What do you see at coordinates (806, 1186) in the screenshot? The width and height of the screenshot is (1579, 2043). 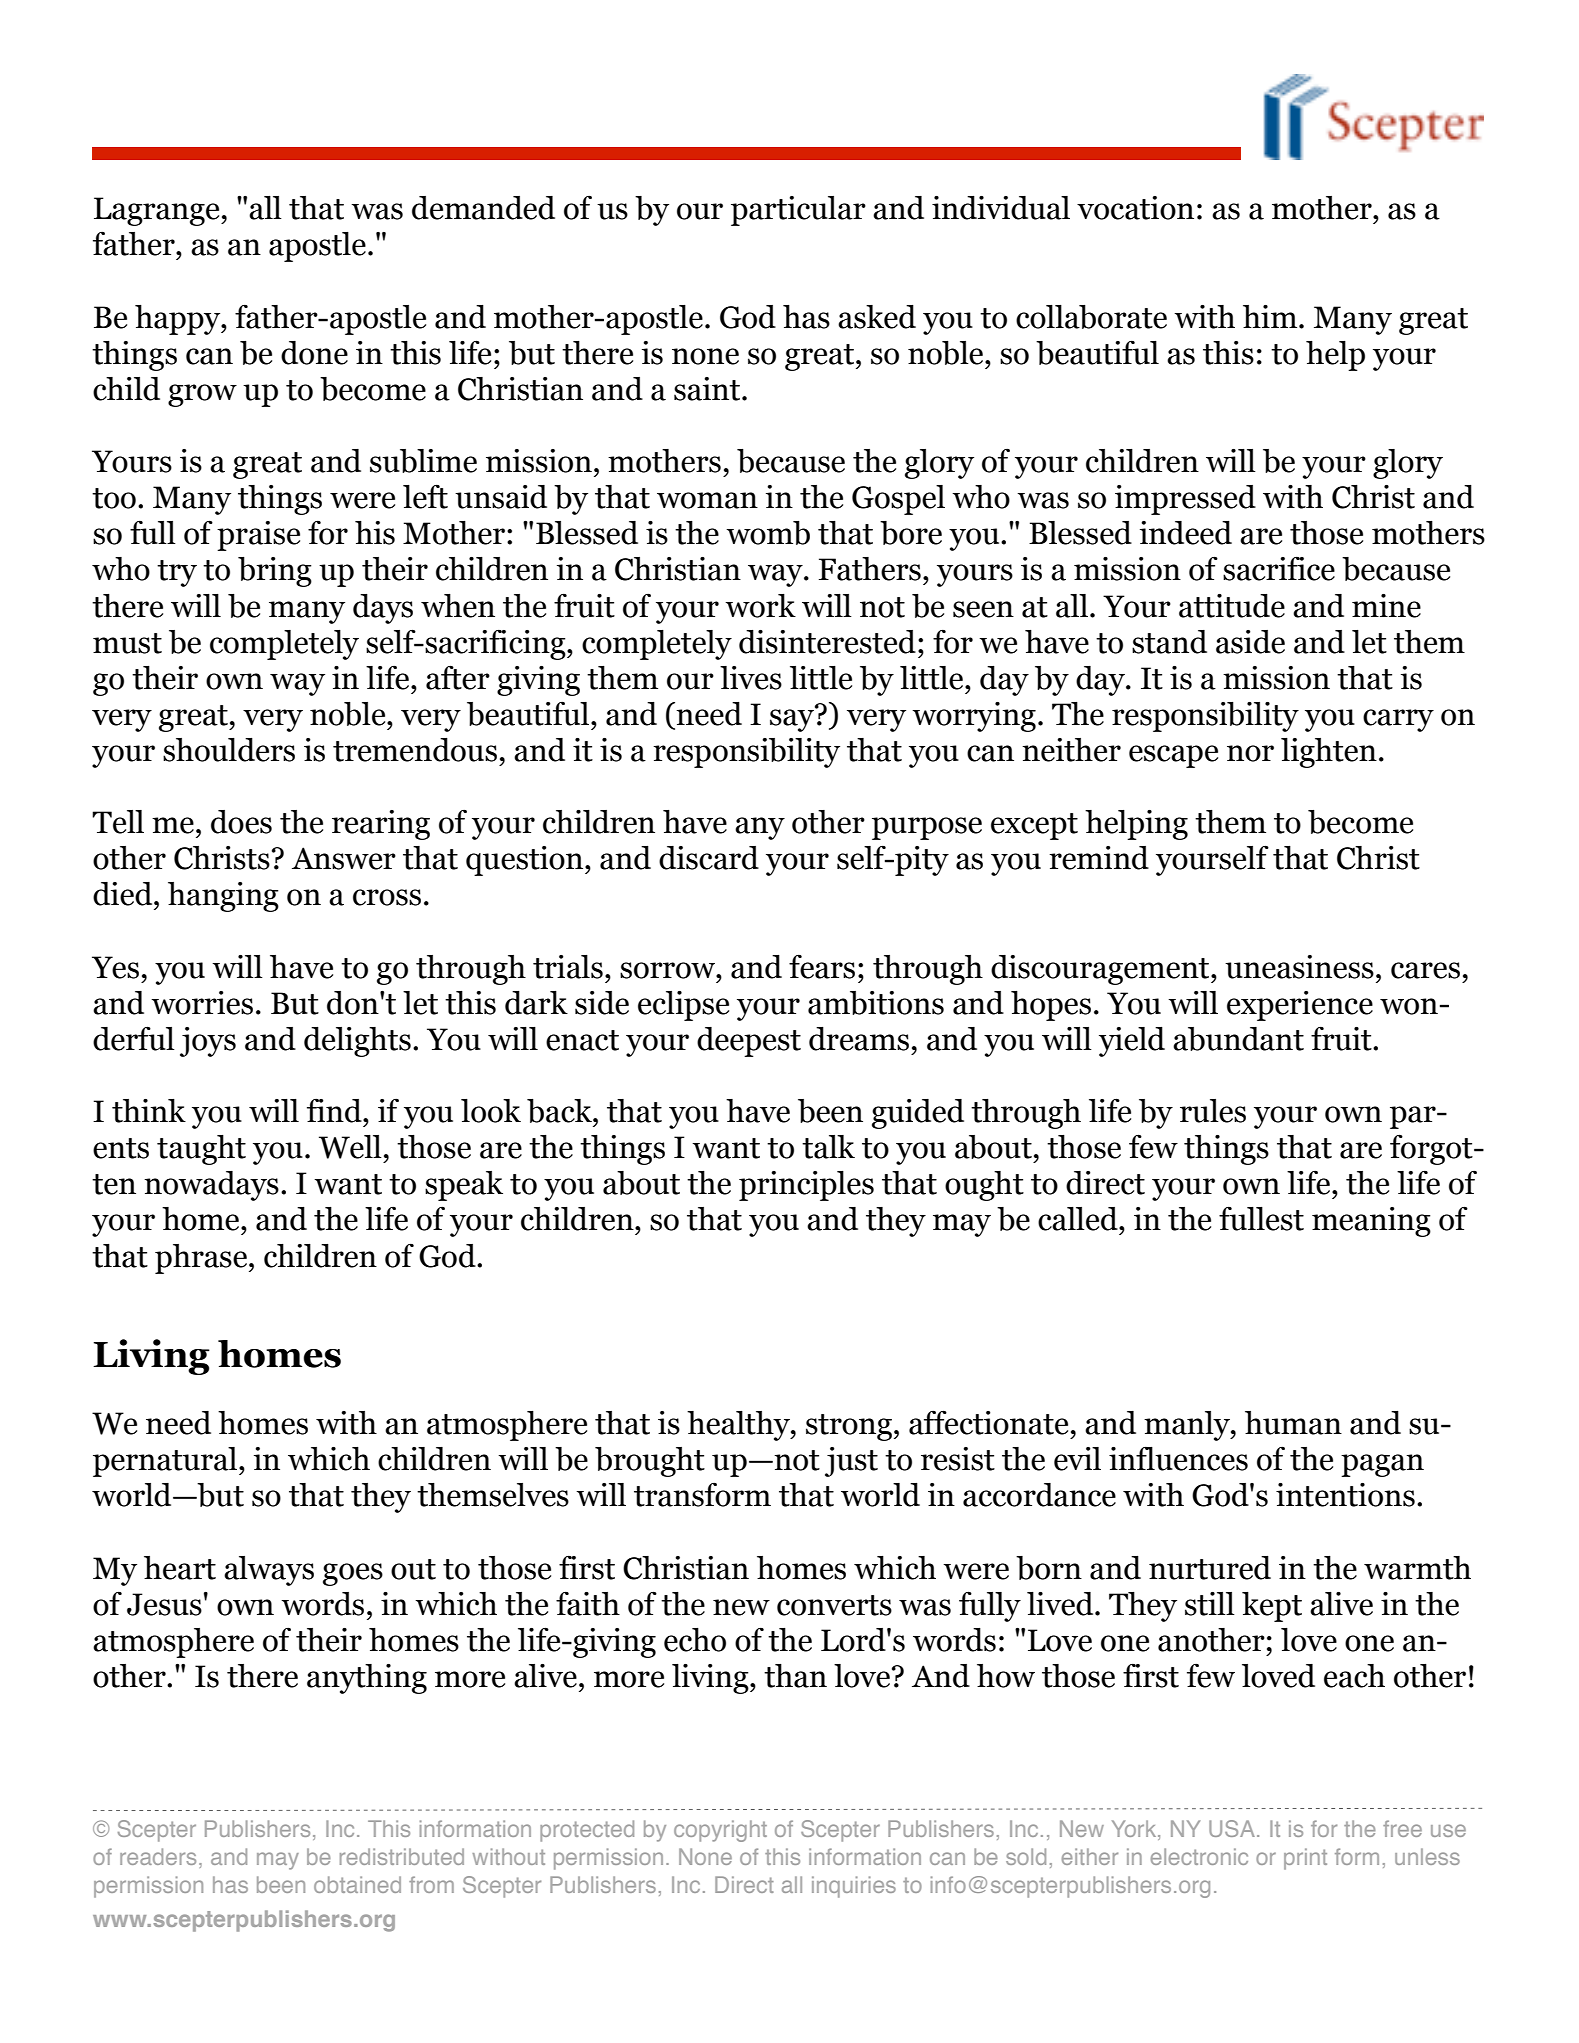 I see `principles` at bounding box center [806, 1186].
